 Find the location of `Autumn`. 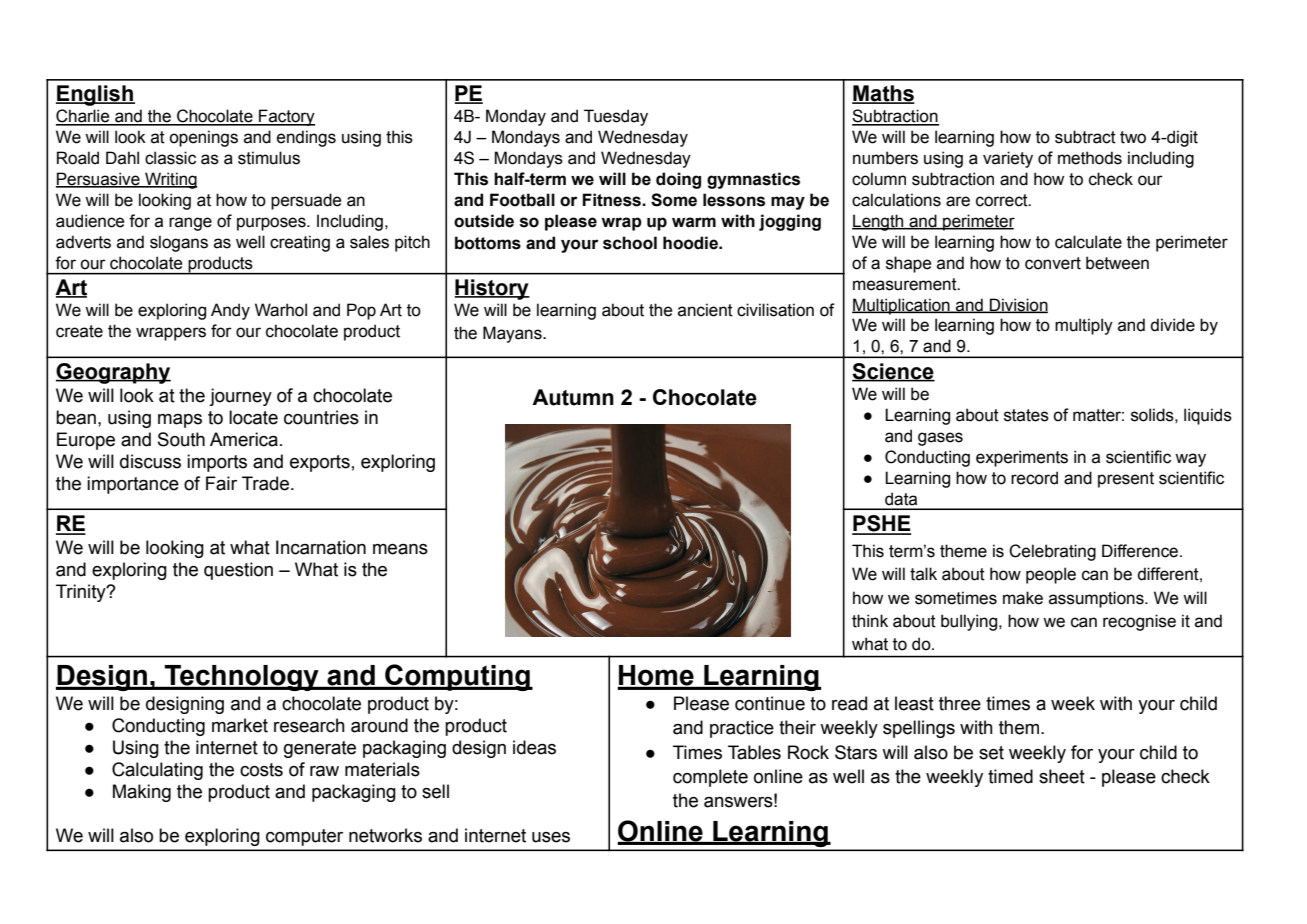

Autumn is located at coordinates (573, 397).
